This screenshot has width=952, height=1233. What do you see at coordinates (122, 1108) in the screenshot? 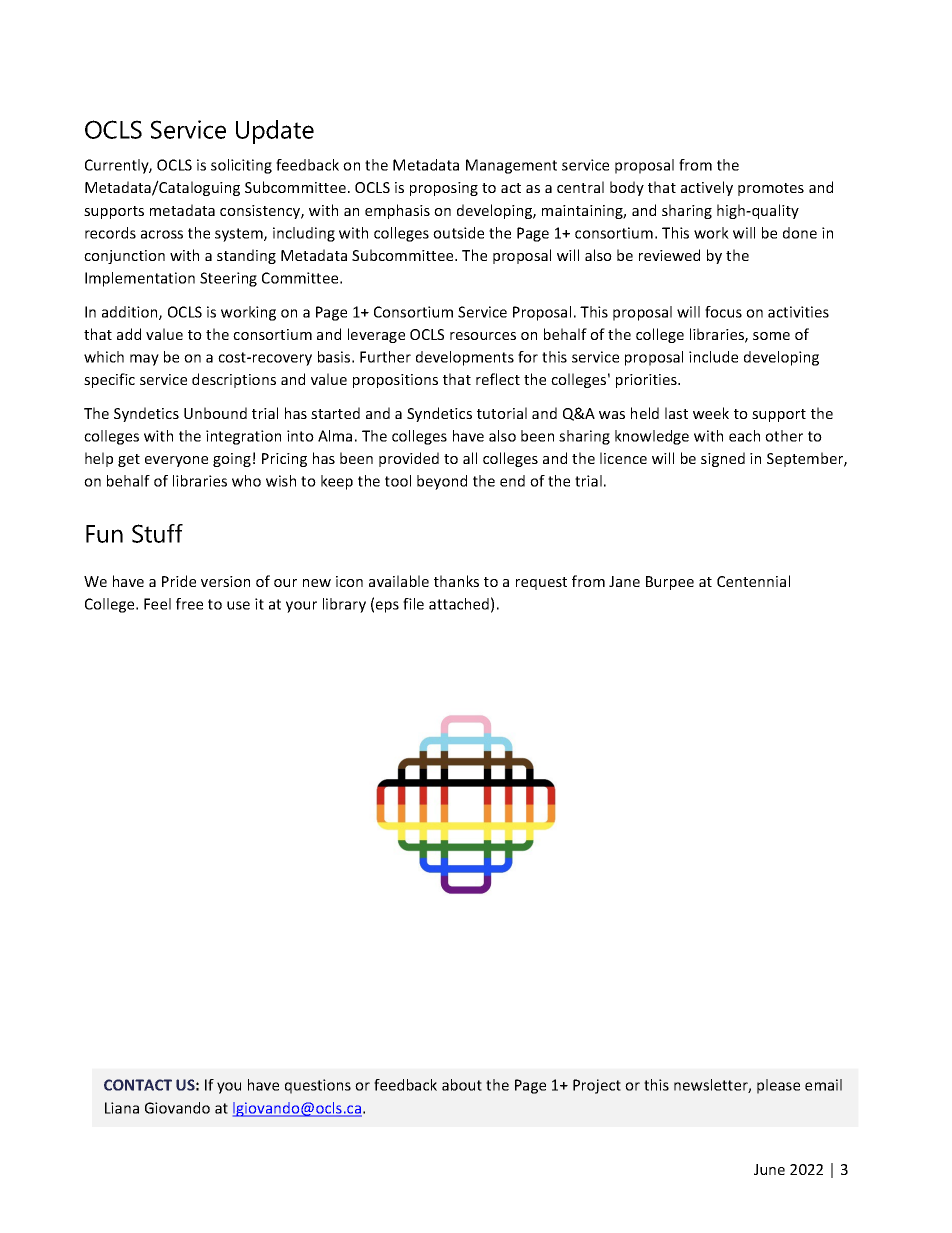
I see `Liana` at bounding box center [122, 1108].
